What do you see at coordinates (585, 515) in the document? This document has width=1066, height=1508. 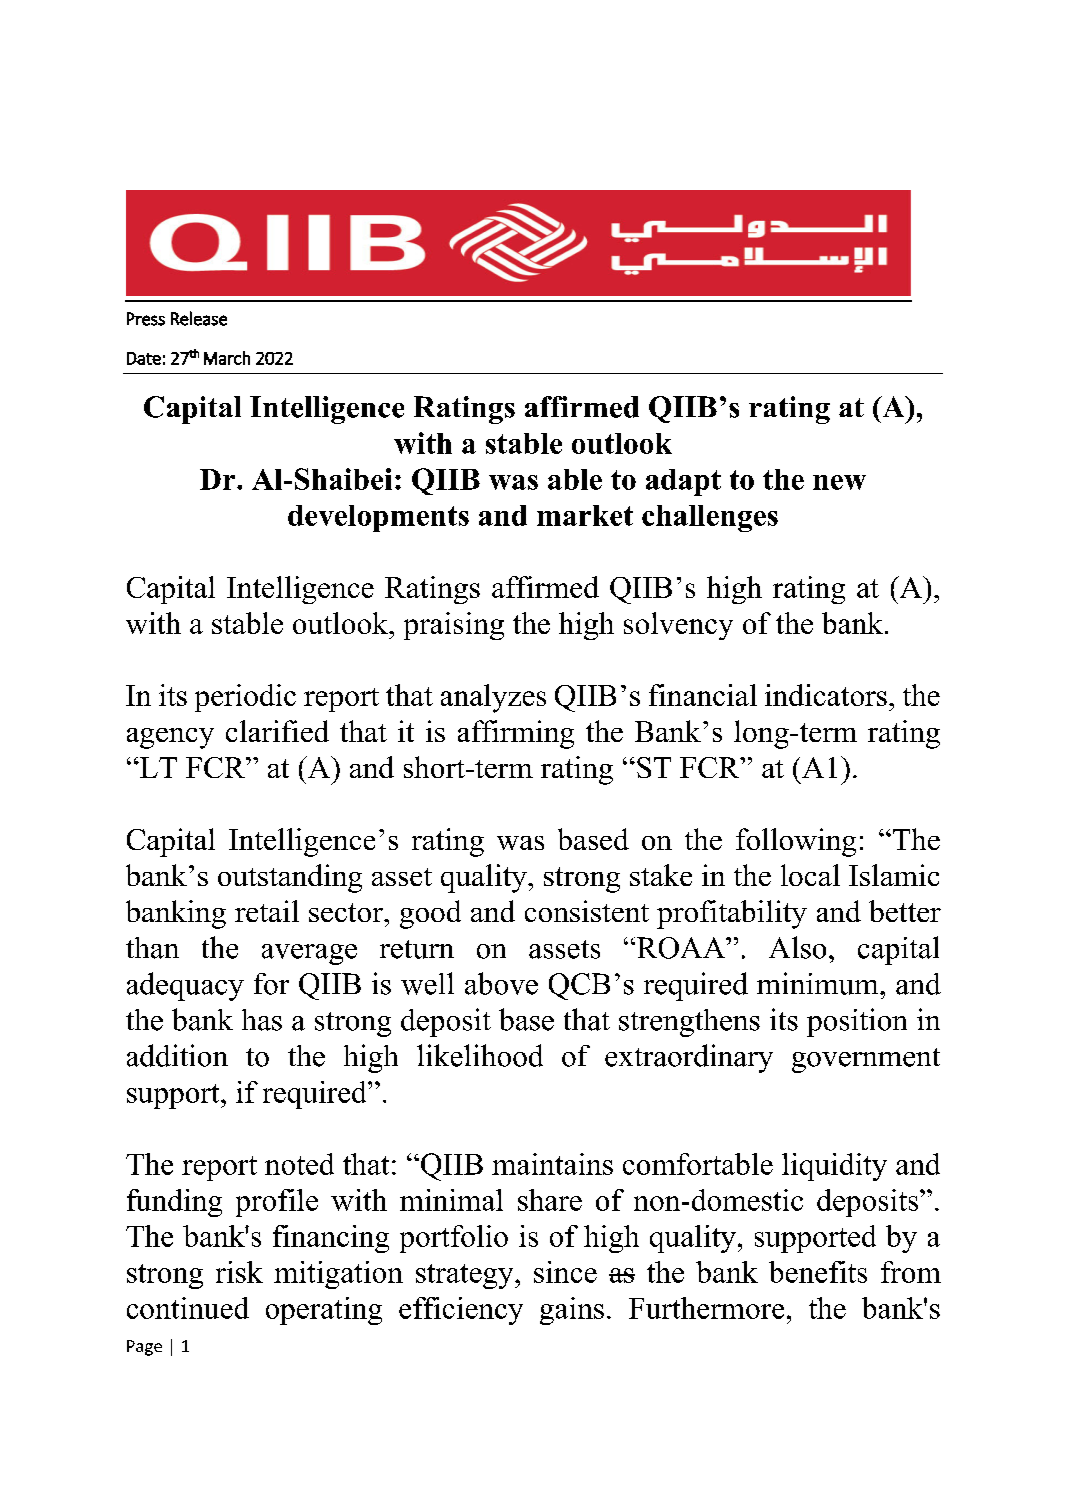 I see `market` at bounding box center [585, 515].
